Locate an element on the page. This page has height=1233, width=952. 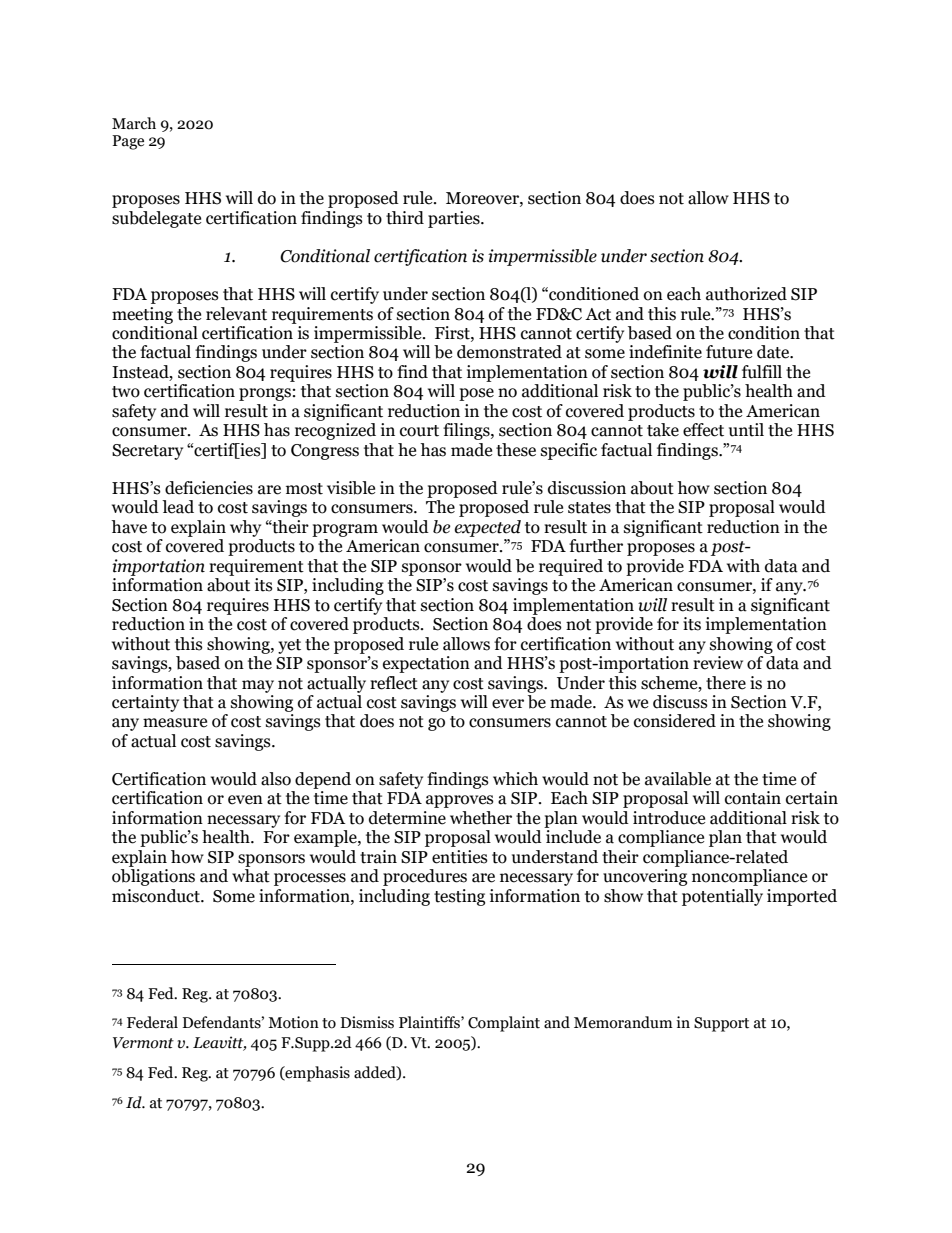
parties is located at coordinates (455, 219).
